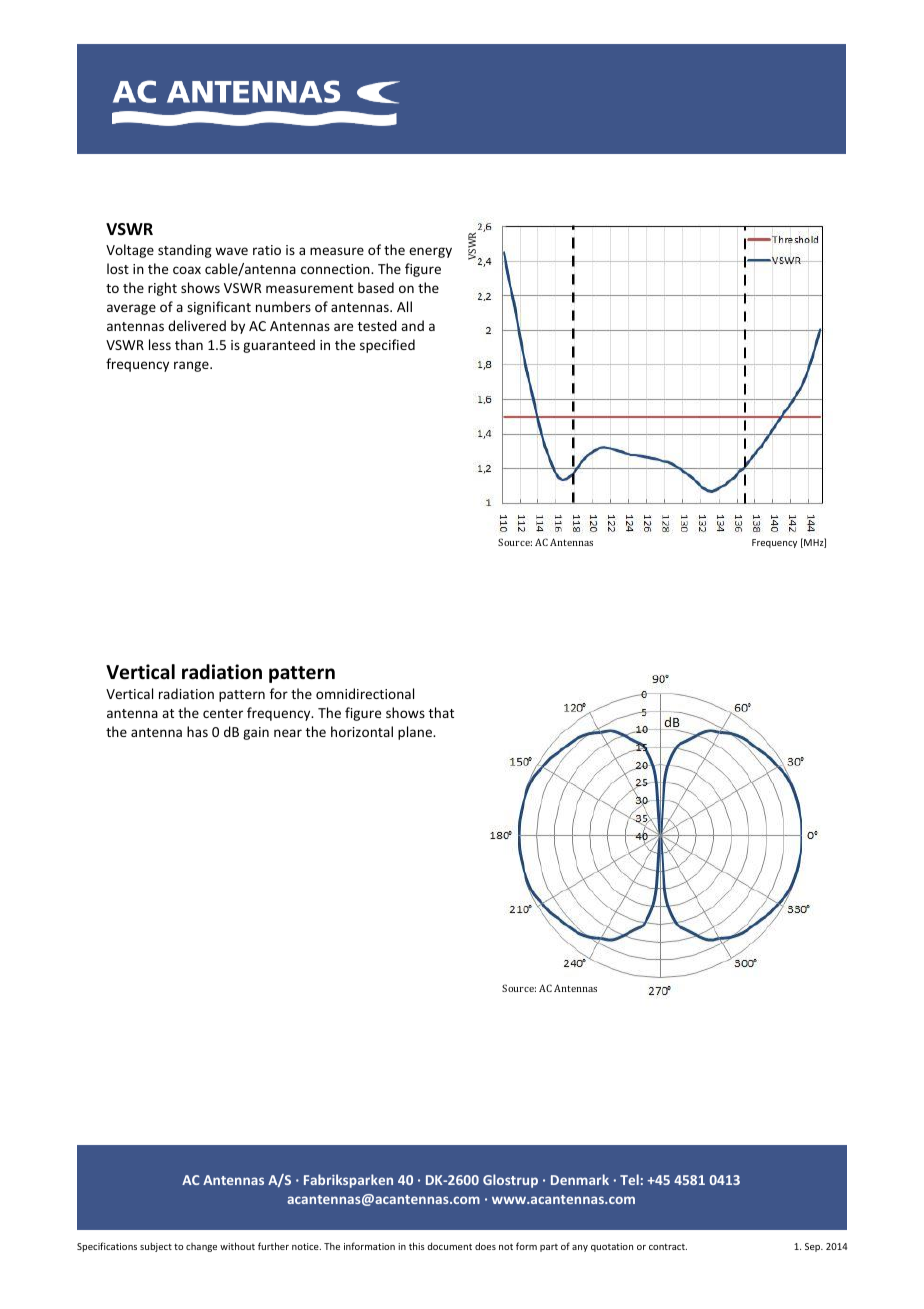  What do you see at coordinates (430, 252) in the image?
I see `energy` at bounding box center [430, 252].
